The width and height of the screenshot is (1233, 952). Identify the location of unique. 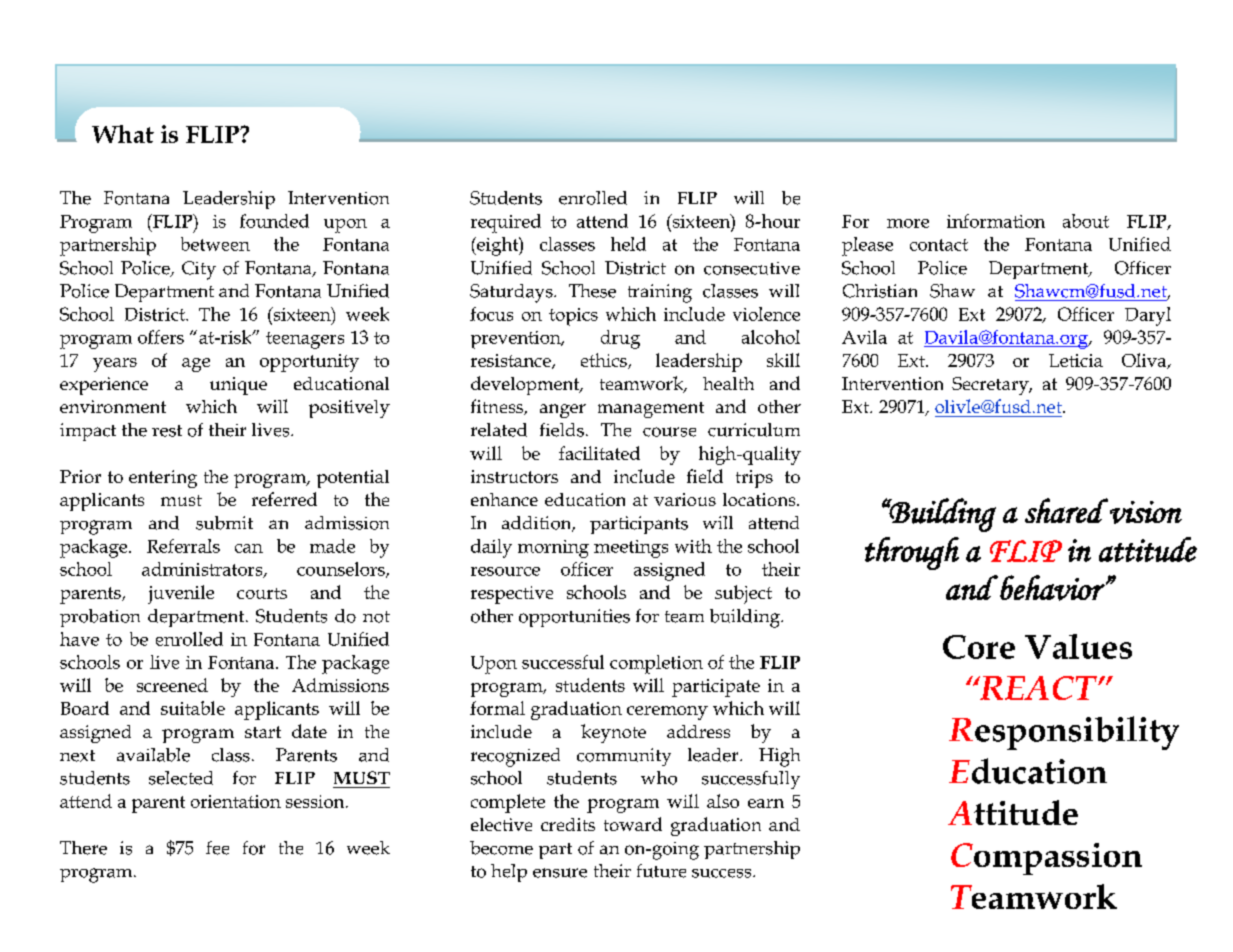
(238, 386).
